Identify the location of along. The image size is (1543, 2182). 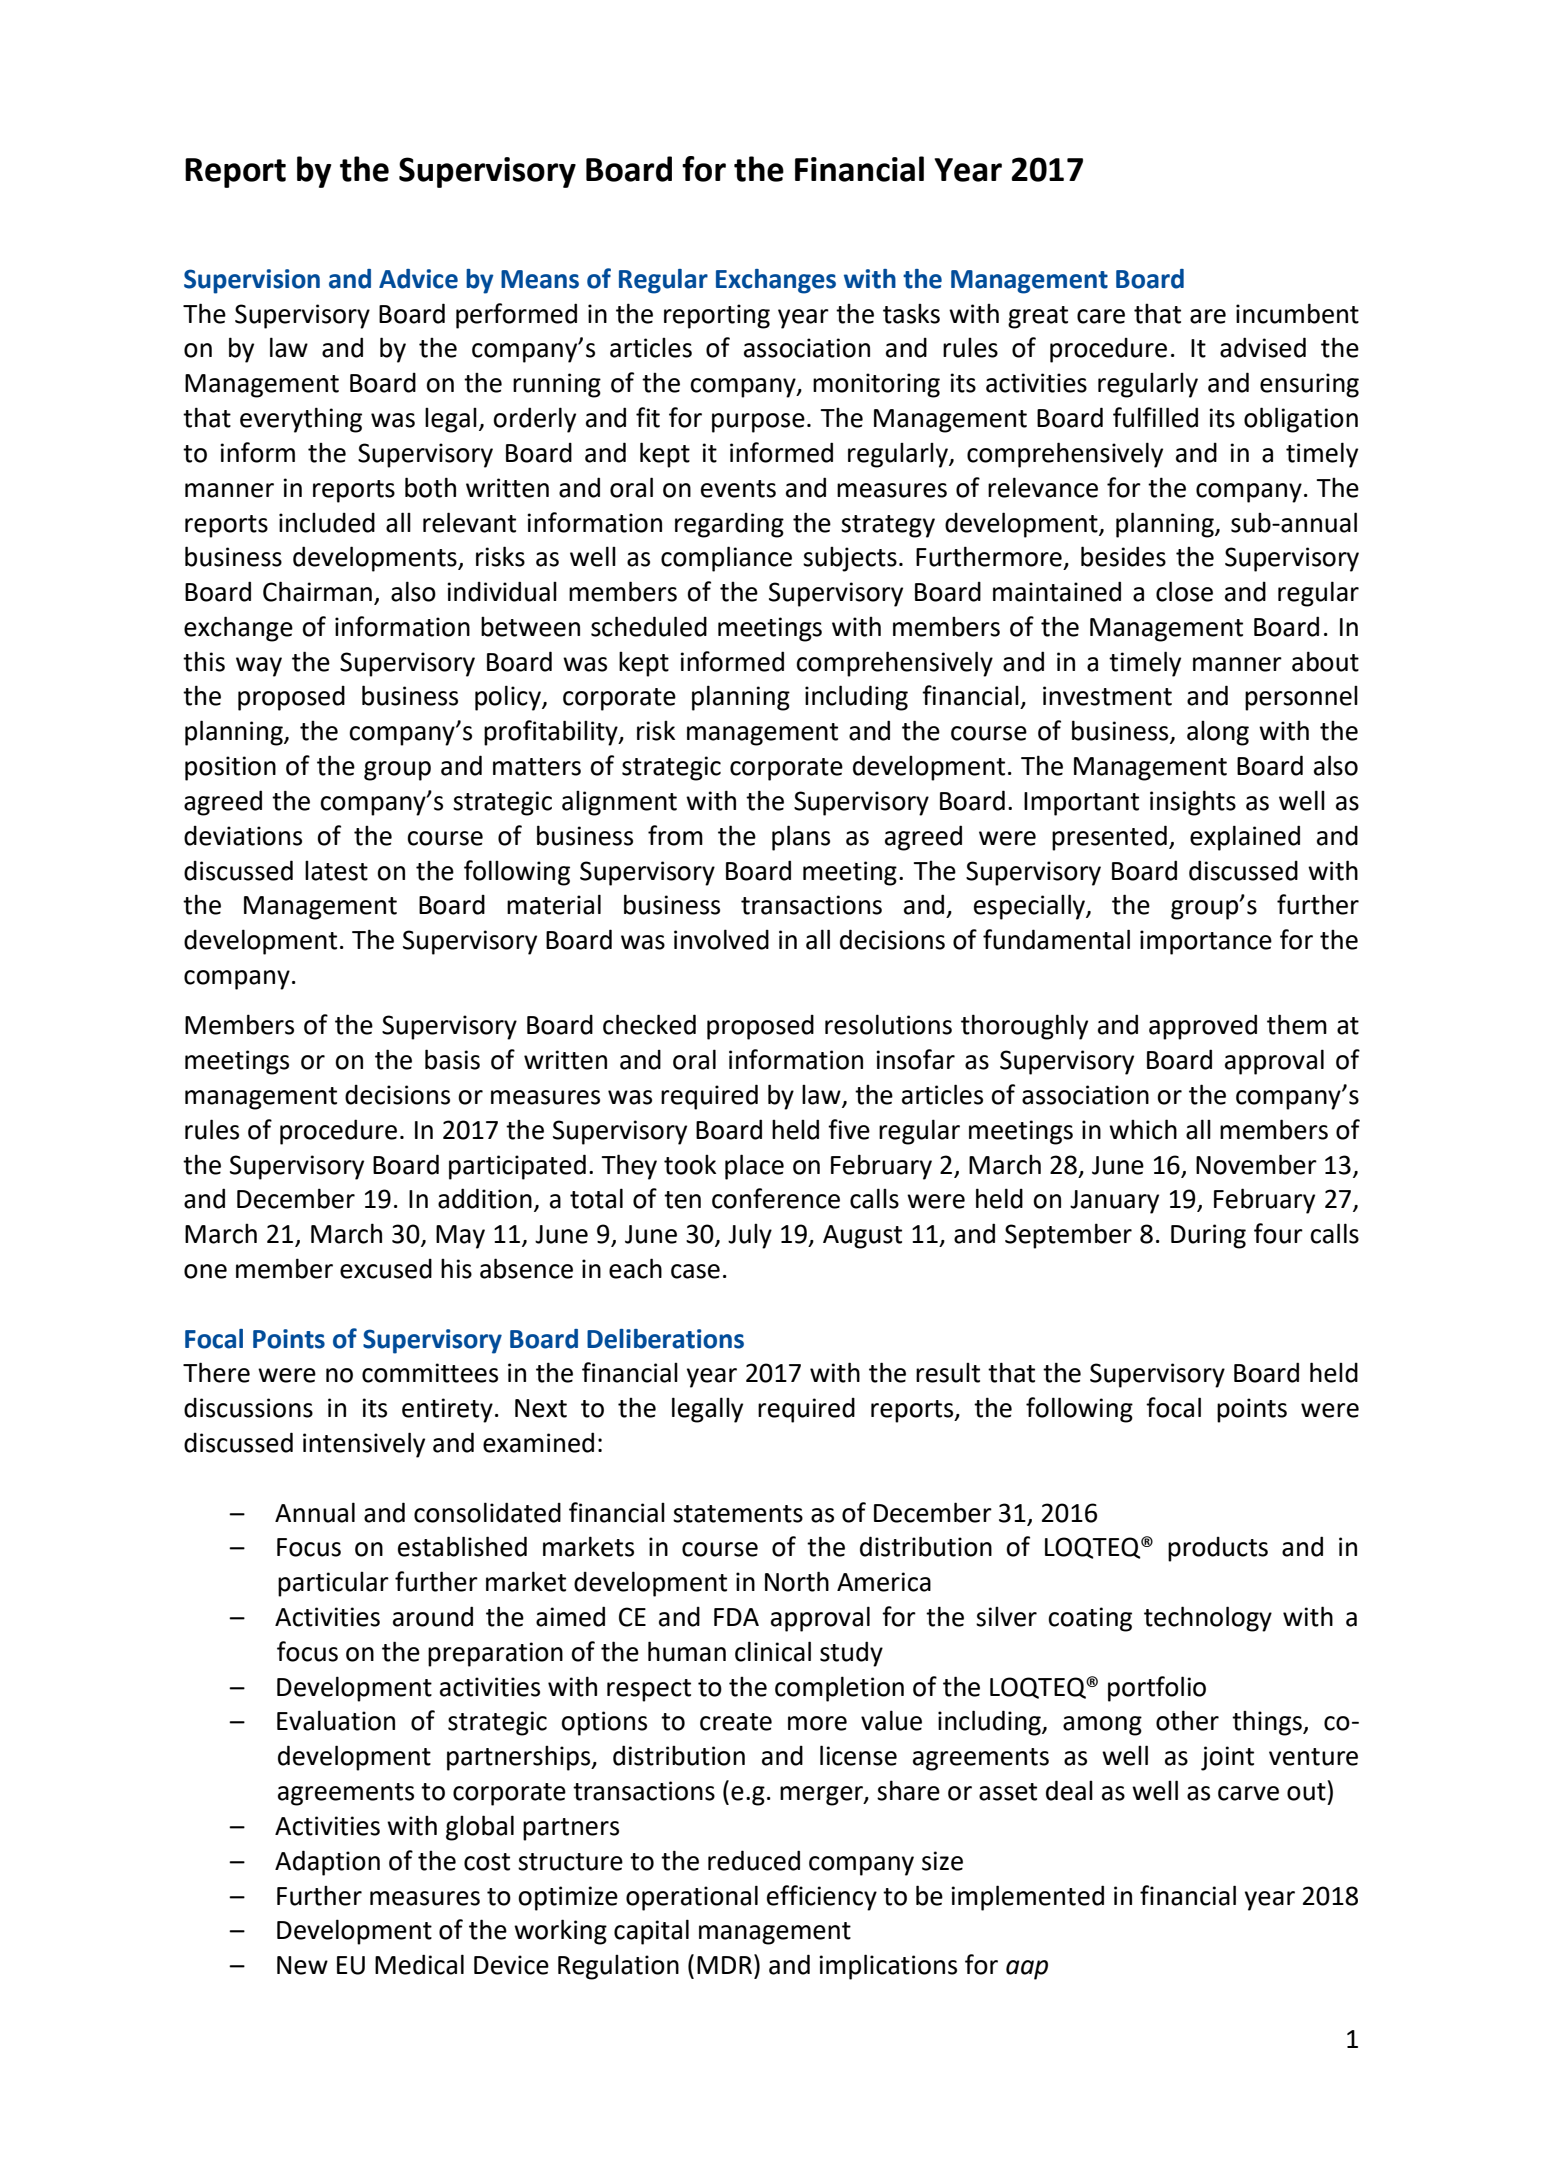
(1218, 733).
